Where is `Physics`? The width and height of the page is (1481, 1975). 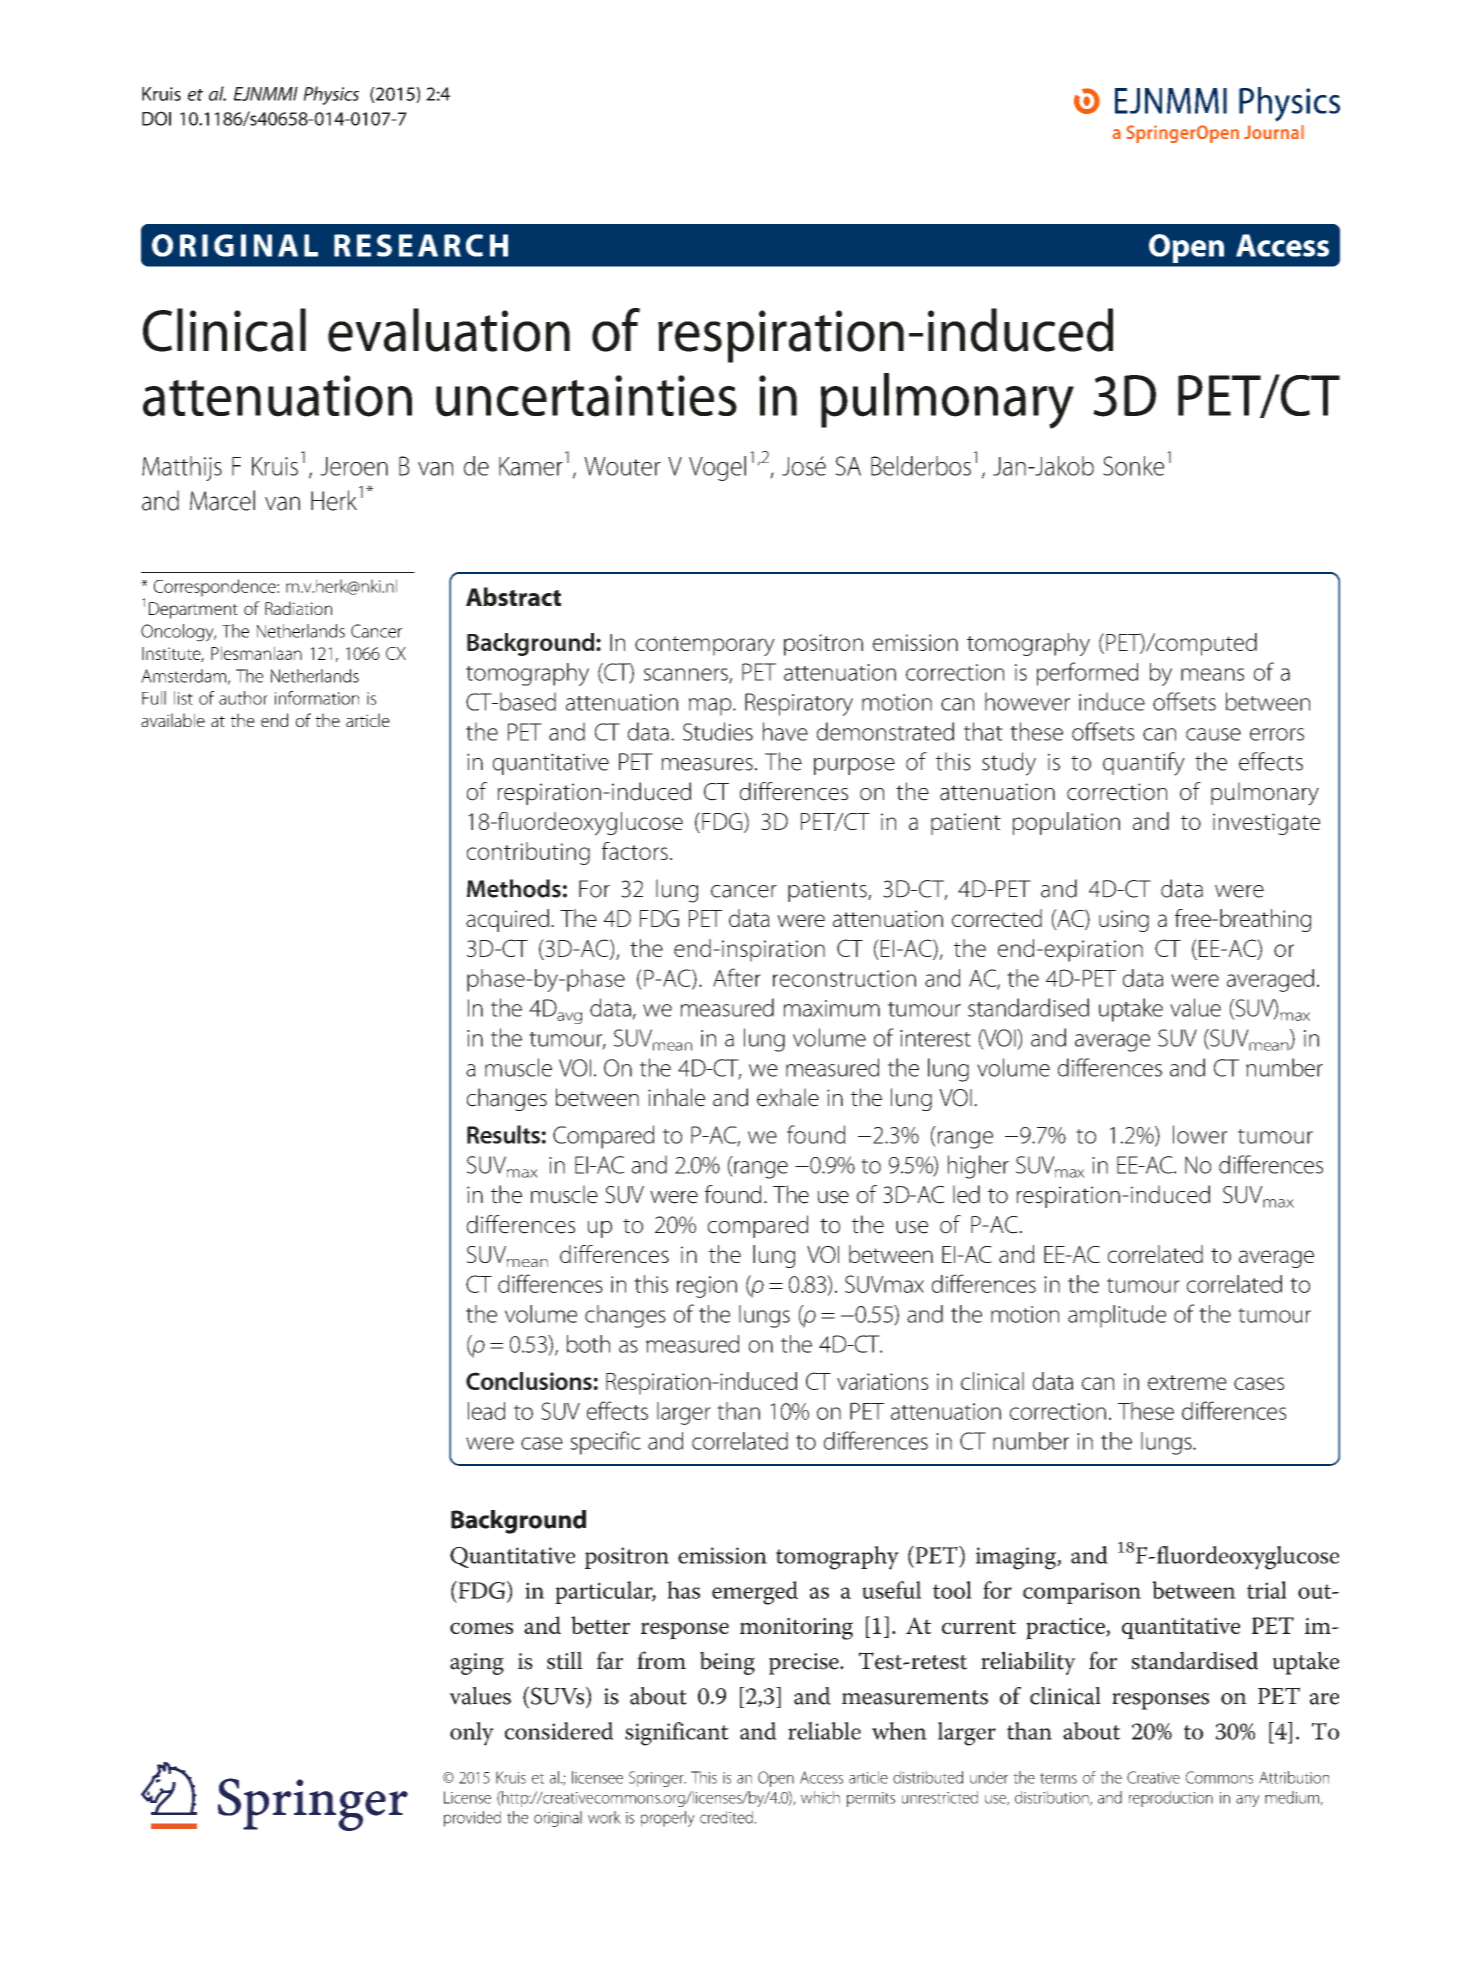
Physics is located at coordinates (331, 95).
